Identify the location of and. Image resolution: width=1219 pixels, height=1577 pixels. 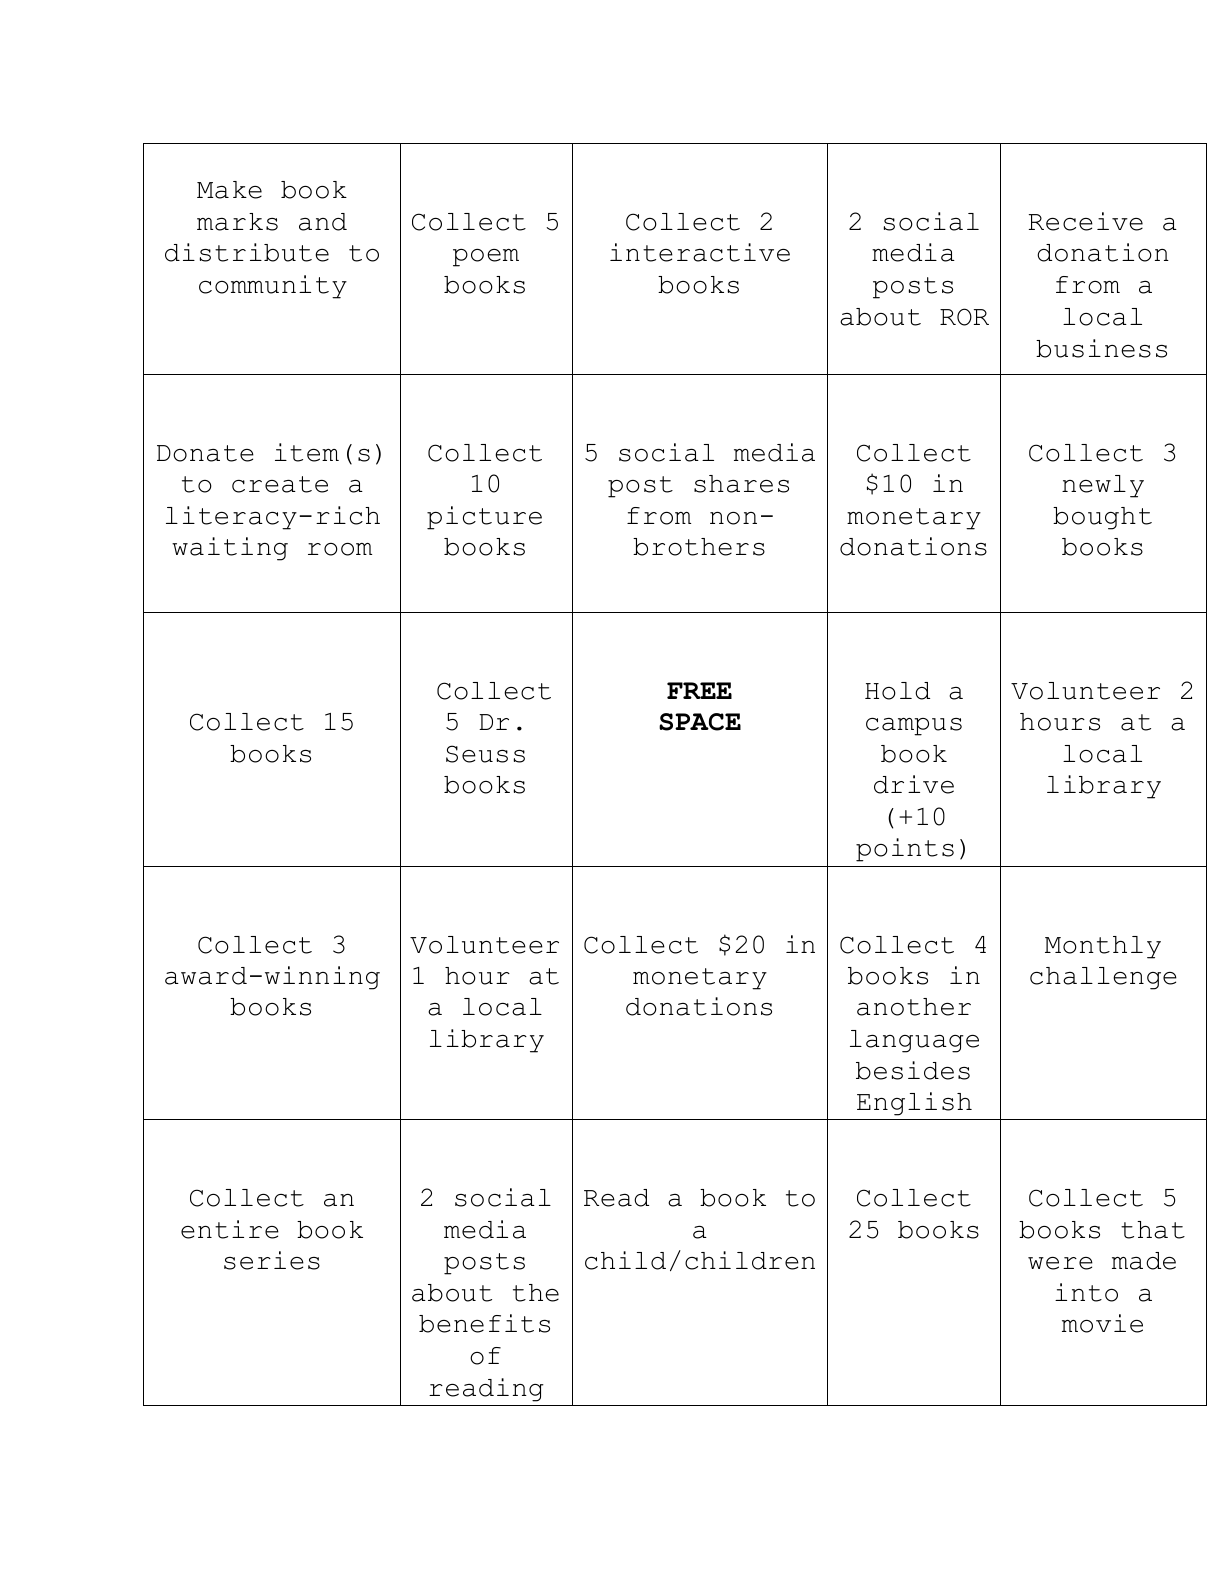
(323, 222).
